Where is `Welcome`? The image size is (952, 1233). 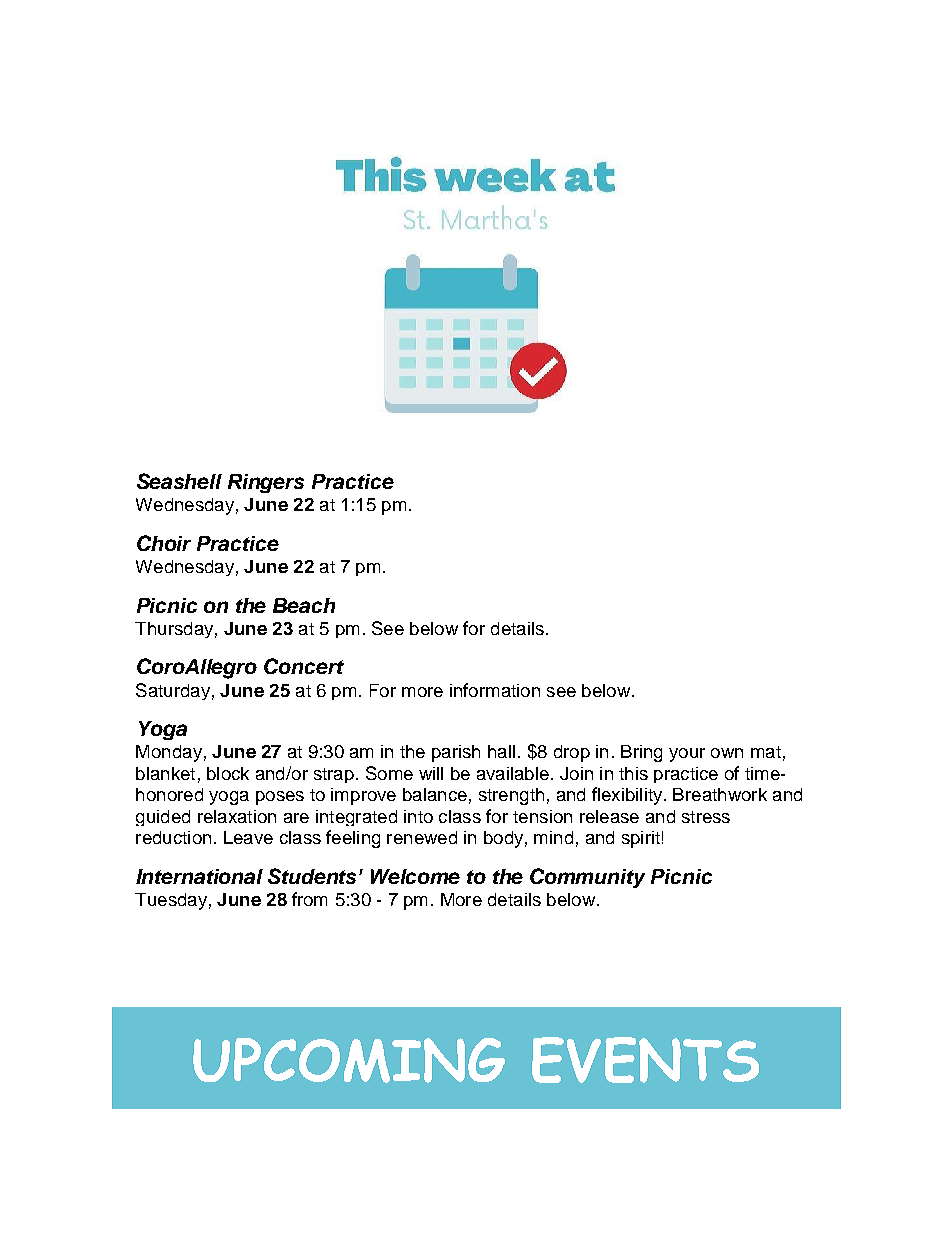
Welcome is located at coordinates (415, 876).
